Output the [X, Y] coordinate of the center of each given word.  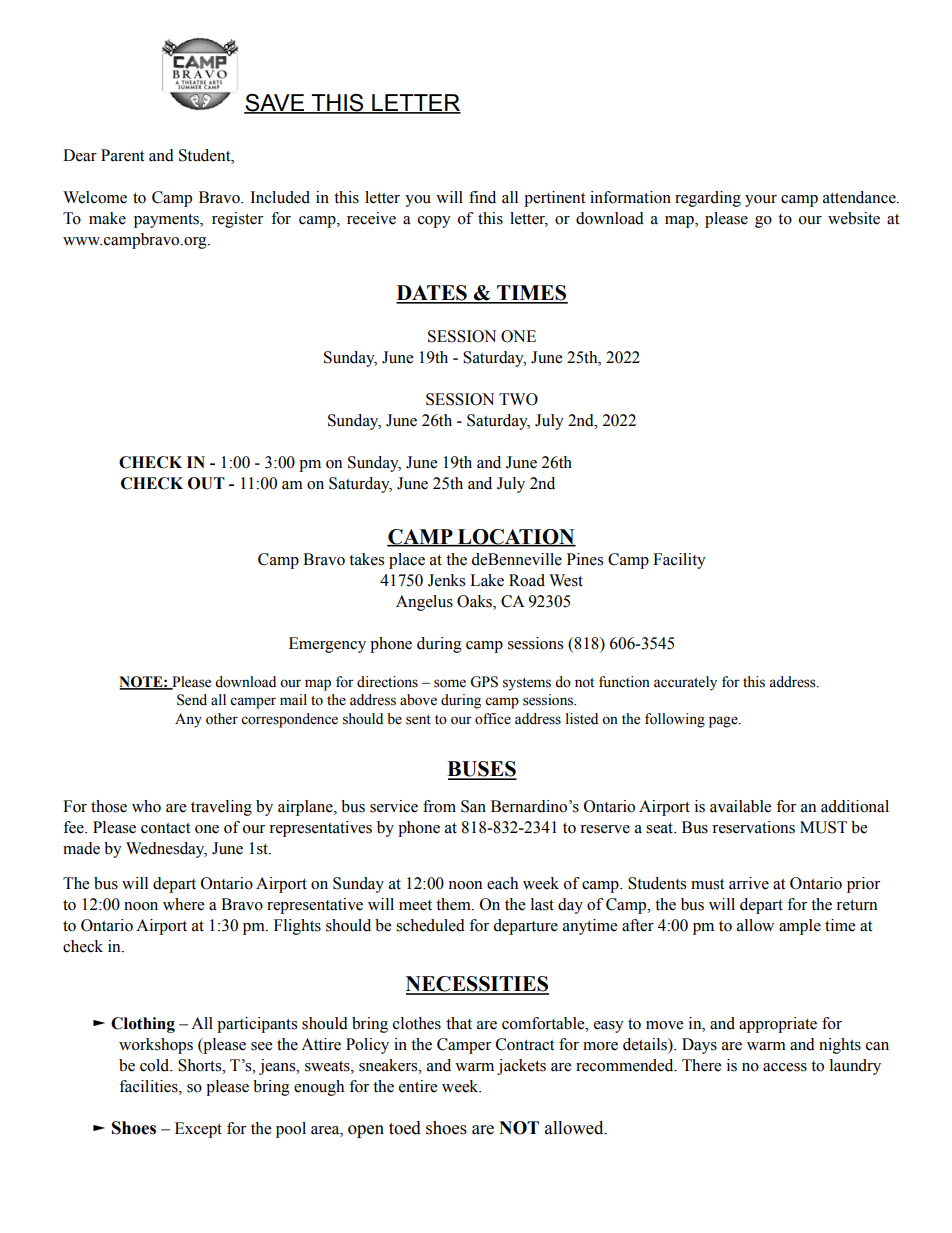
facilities [149, 1086]
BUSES [482, 770]
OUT [206, 483]
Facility [679, 561]
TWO [518, 399]
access [785, 1067]
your [761, 201]
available [740, 806]
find [482, 197]
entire [418, 1086]
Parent [122, 155]
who [146, 806]
